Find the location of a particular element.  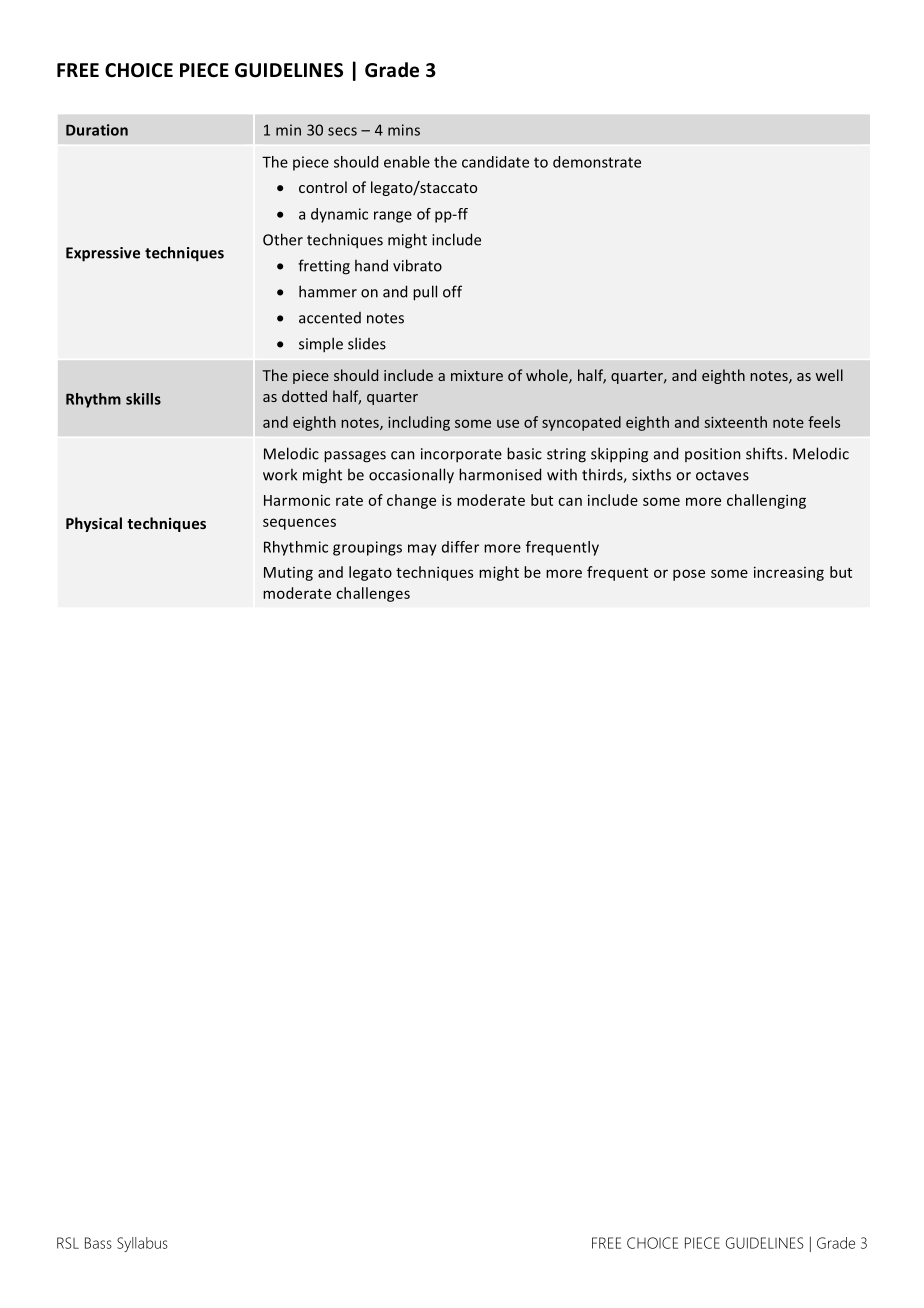

well is located at coordinates (829, 375).
